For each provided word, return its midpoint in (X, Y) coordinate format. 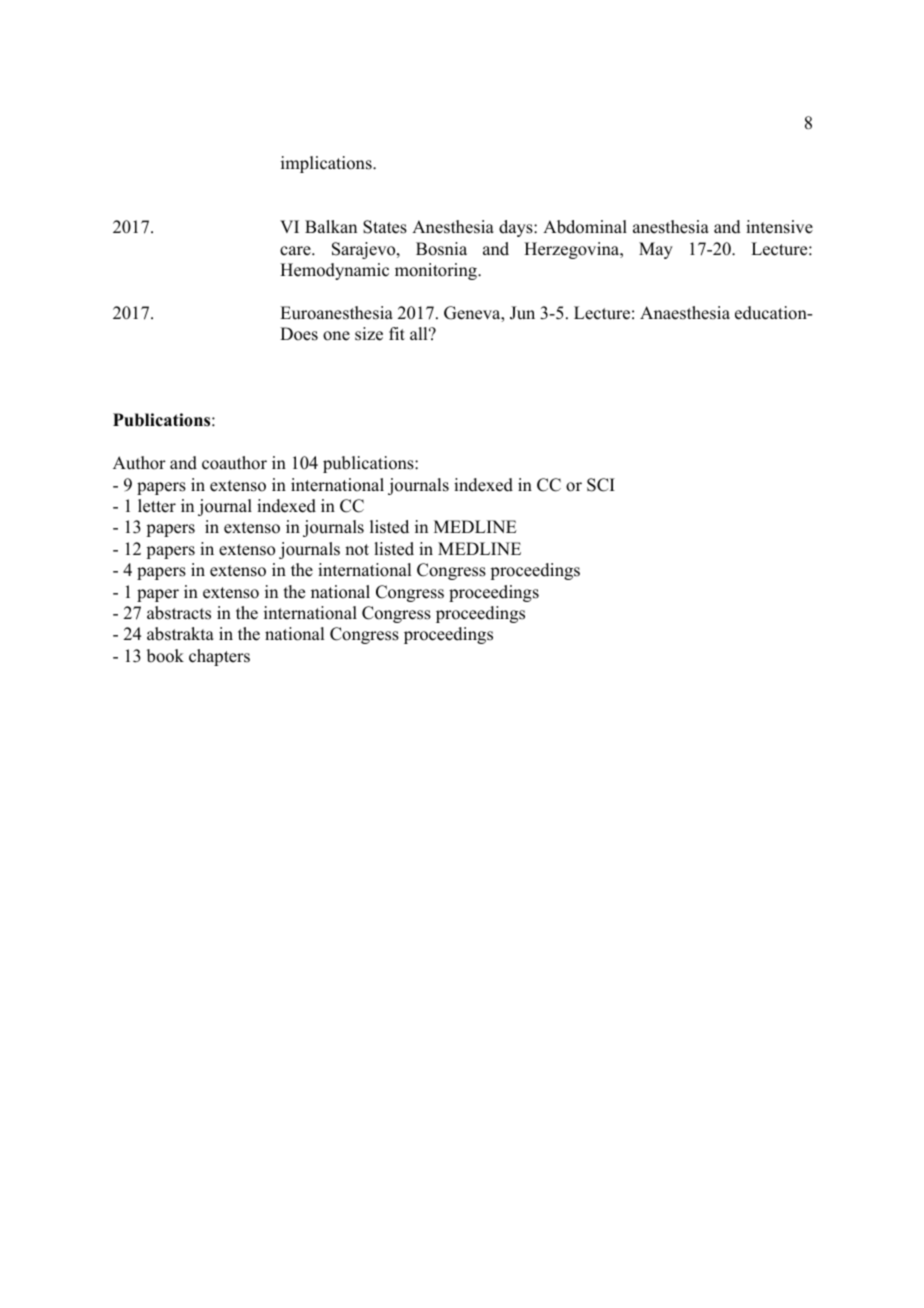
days (517, 228)
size (369, 334)
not (357, 550)
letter (157, 506)
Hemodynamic (334, 271)
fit (397, 333)
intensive (779, 227)
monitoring (437, 271)
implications (327, 164)
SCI (601, 485)
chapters (219, 657)
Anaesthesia (685, 313)
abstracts (179, 613)
